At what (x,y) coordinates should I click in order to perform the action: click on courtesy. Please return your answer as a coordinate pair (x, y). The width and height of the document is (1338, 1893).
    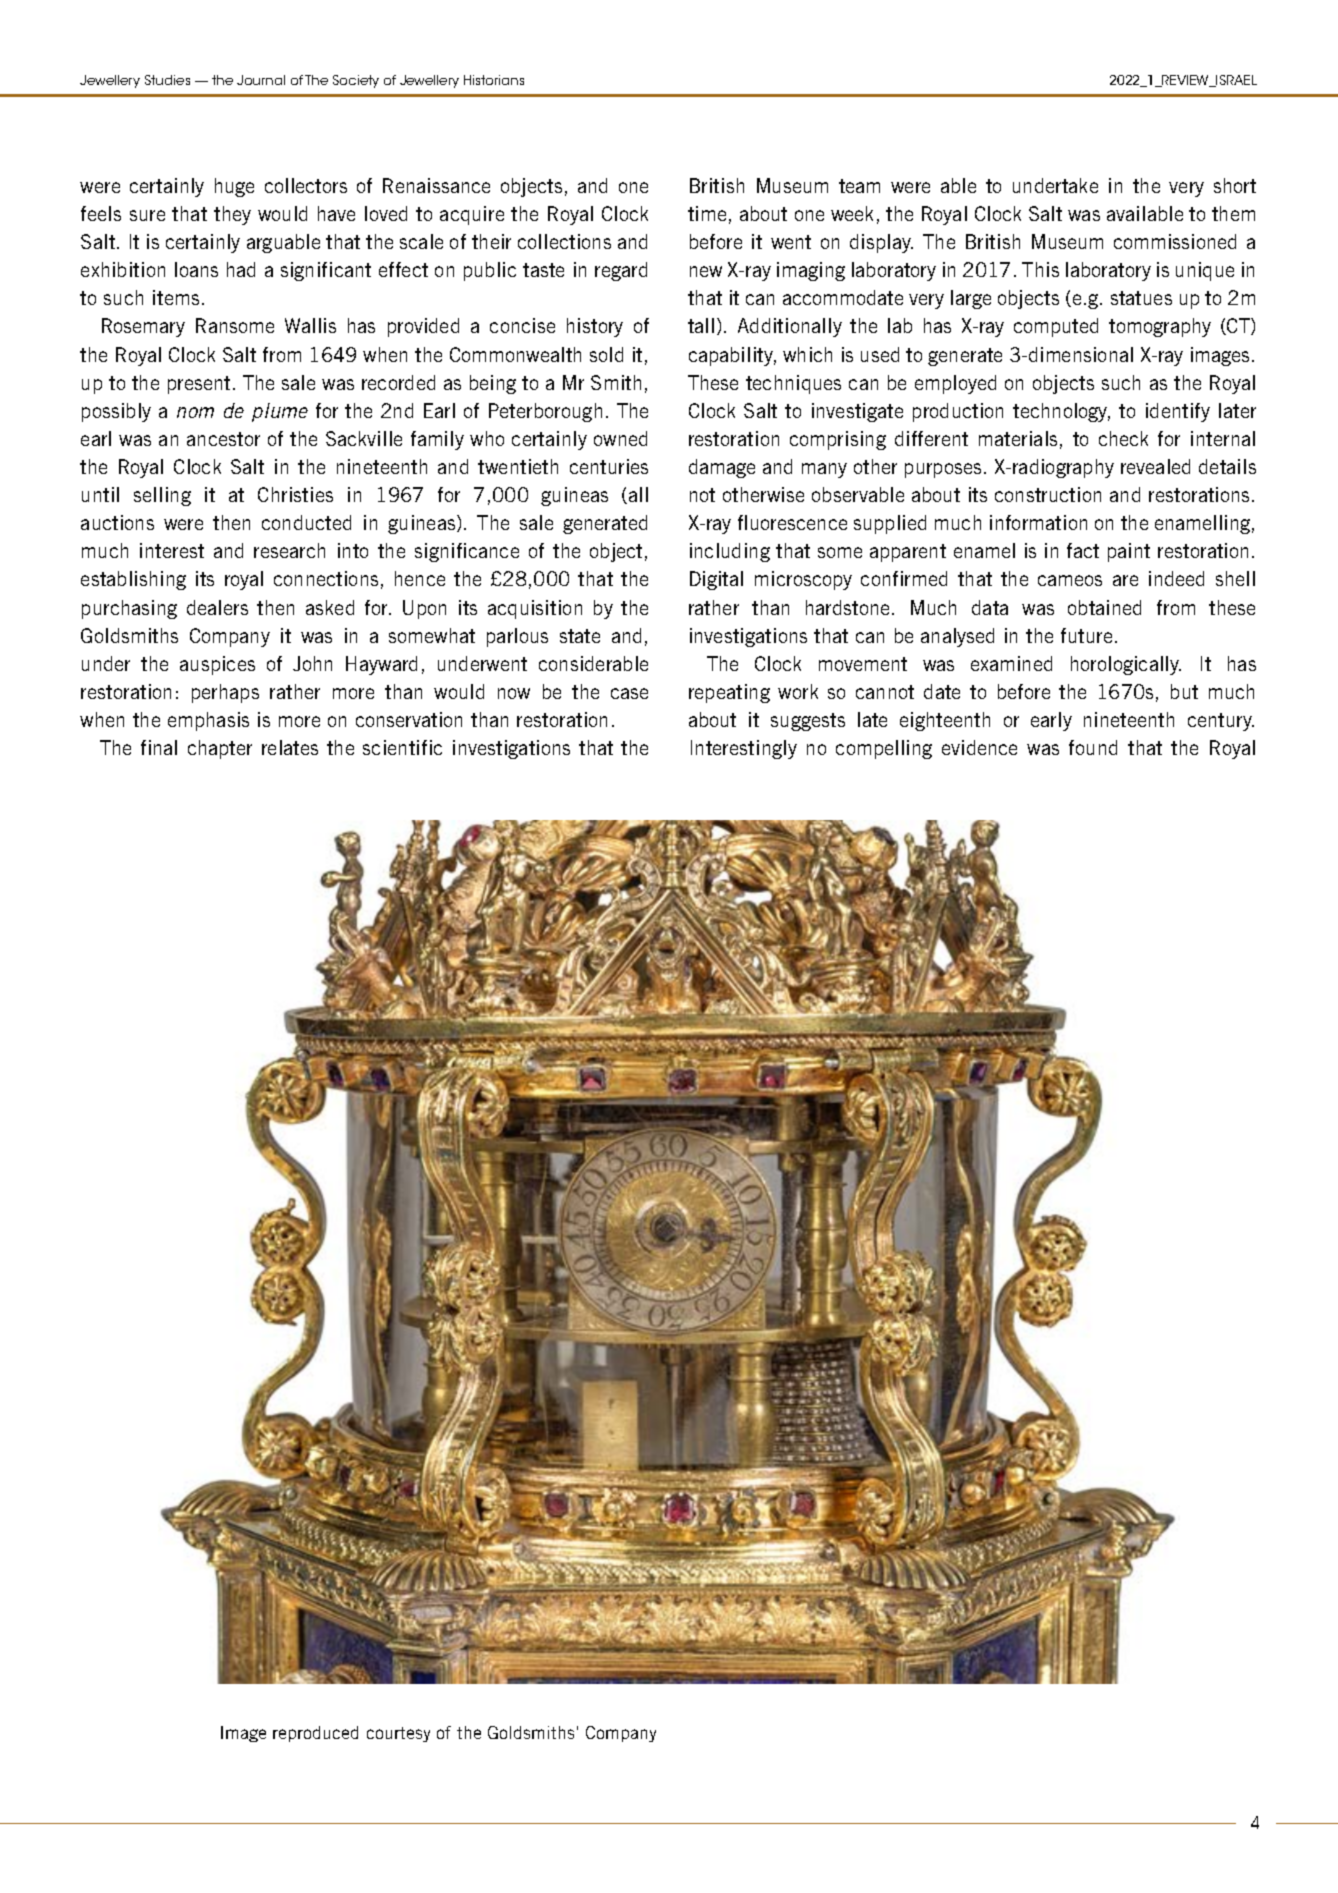
    Looking at the image, I should click on (398, 1734).
